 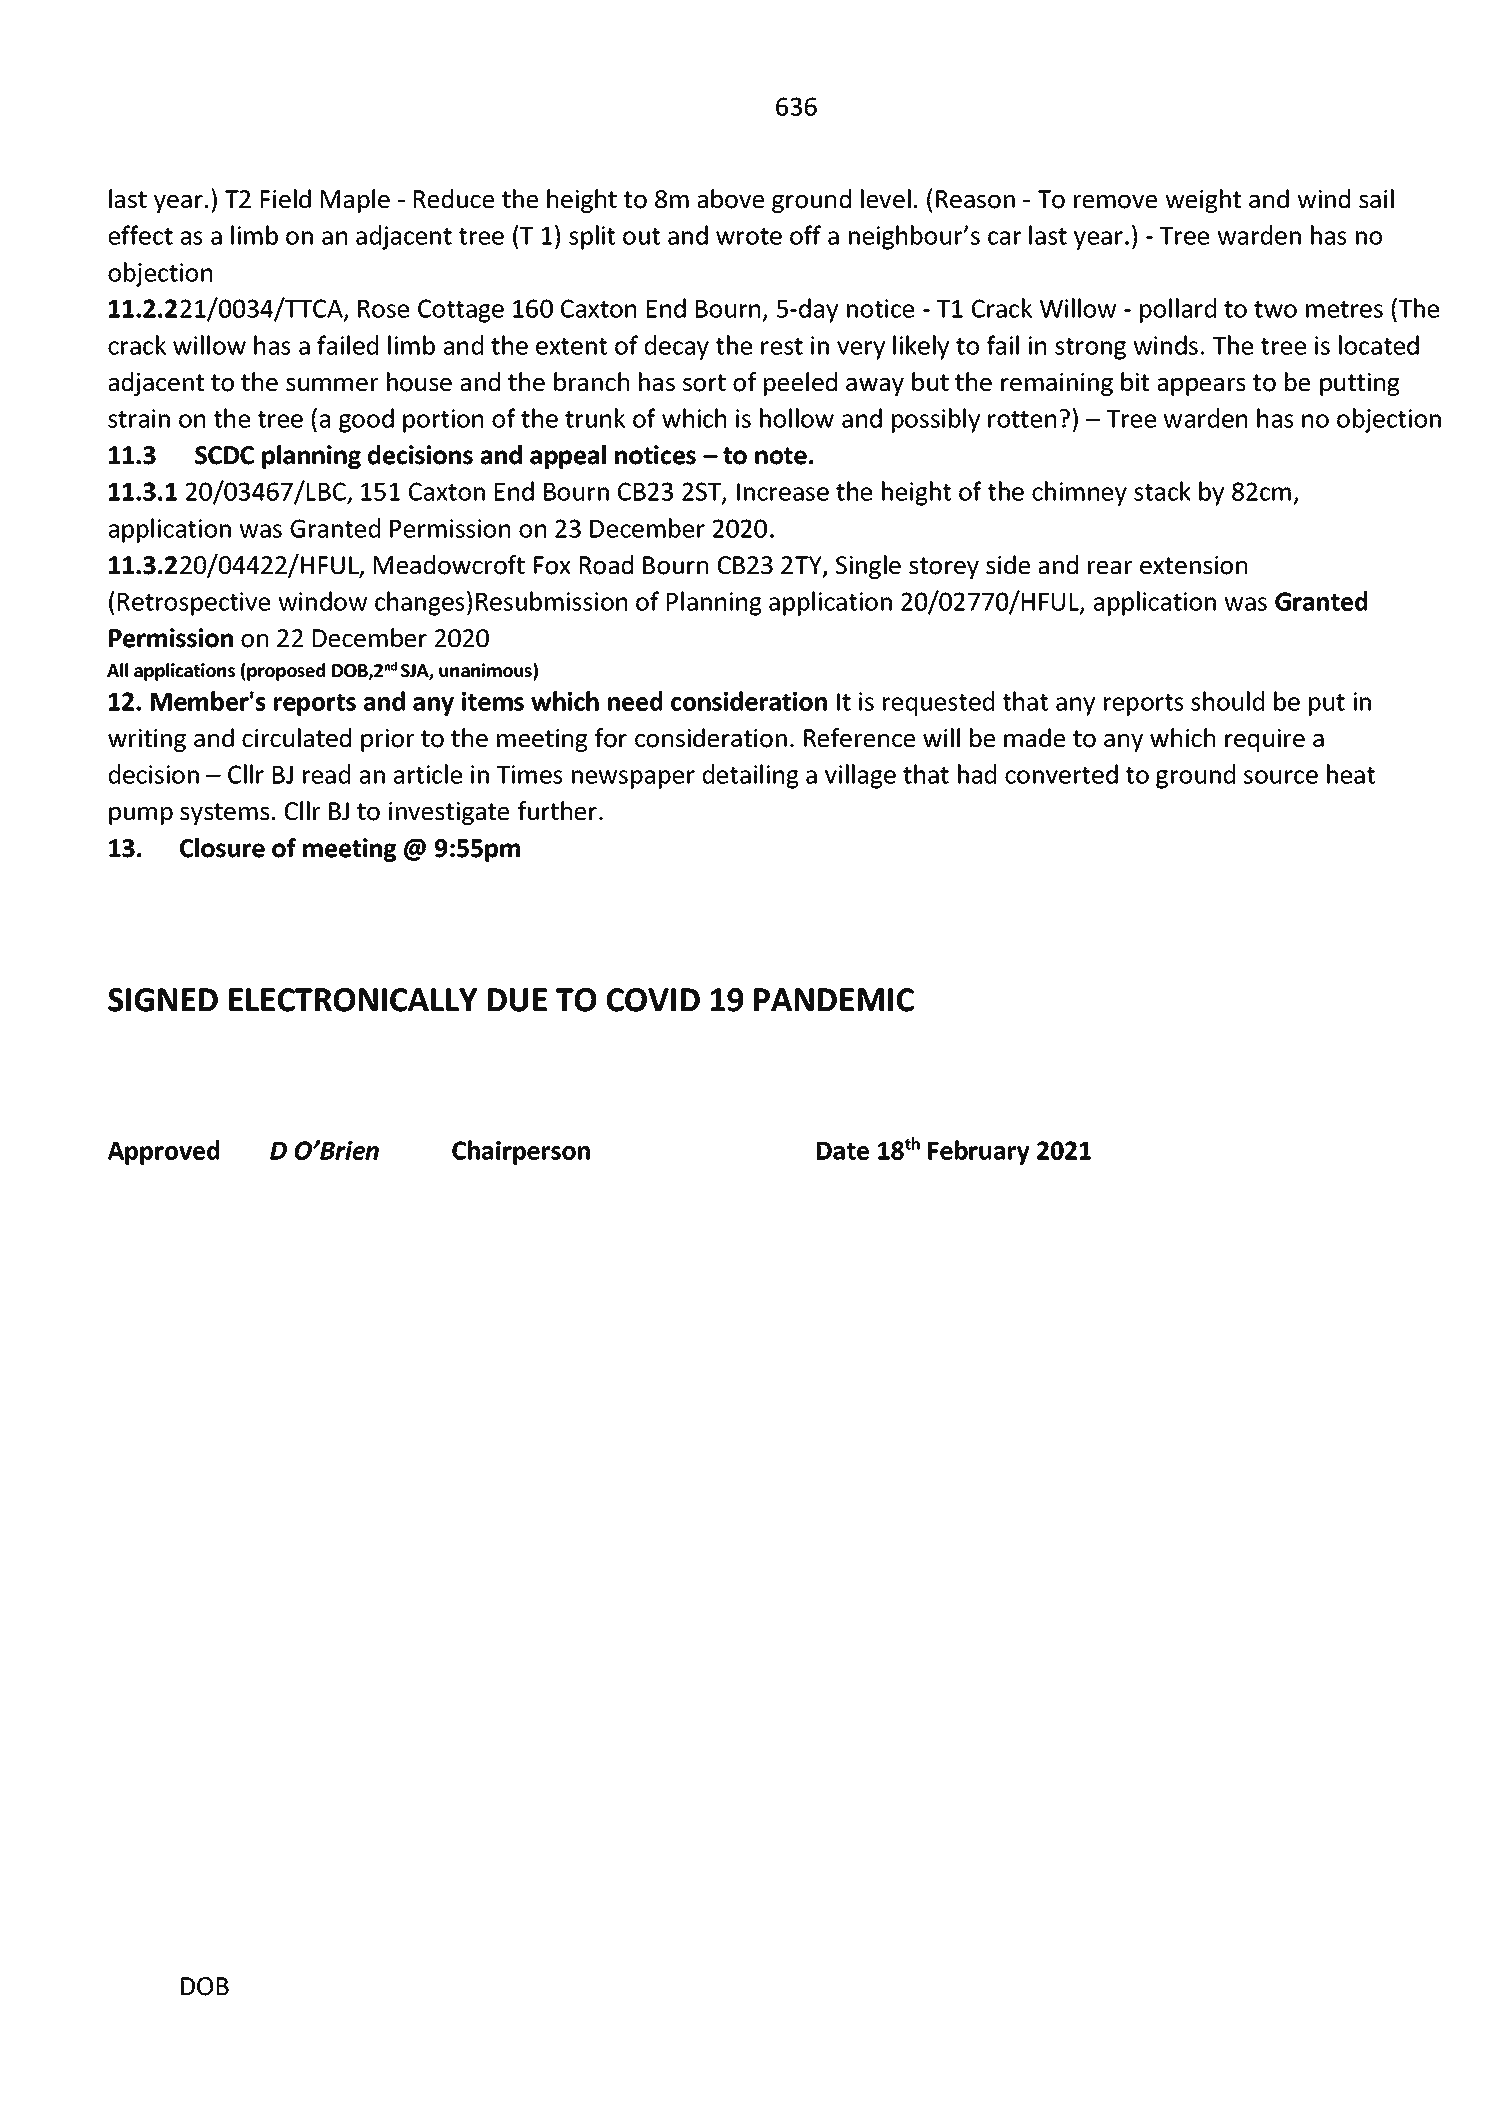 I want to click on Approved, so click(x=163, y=1152).
